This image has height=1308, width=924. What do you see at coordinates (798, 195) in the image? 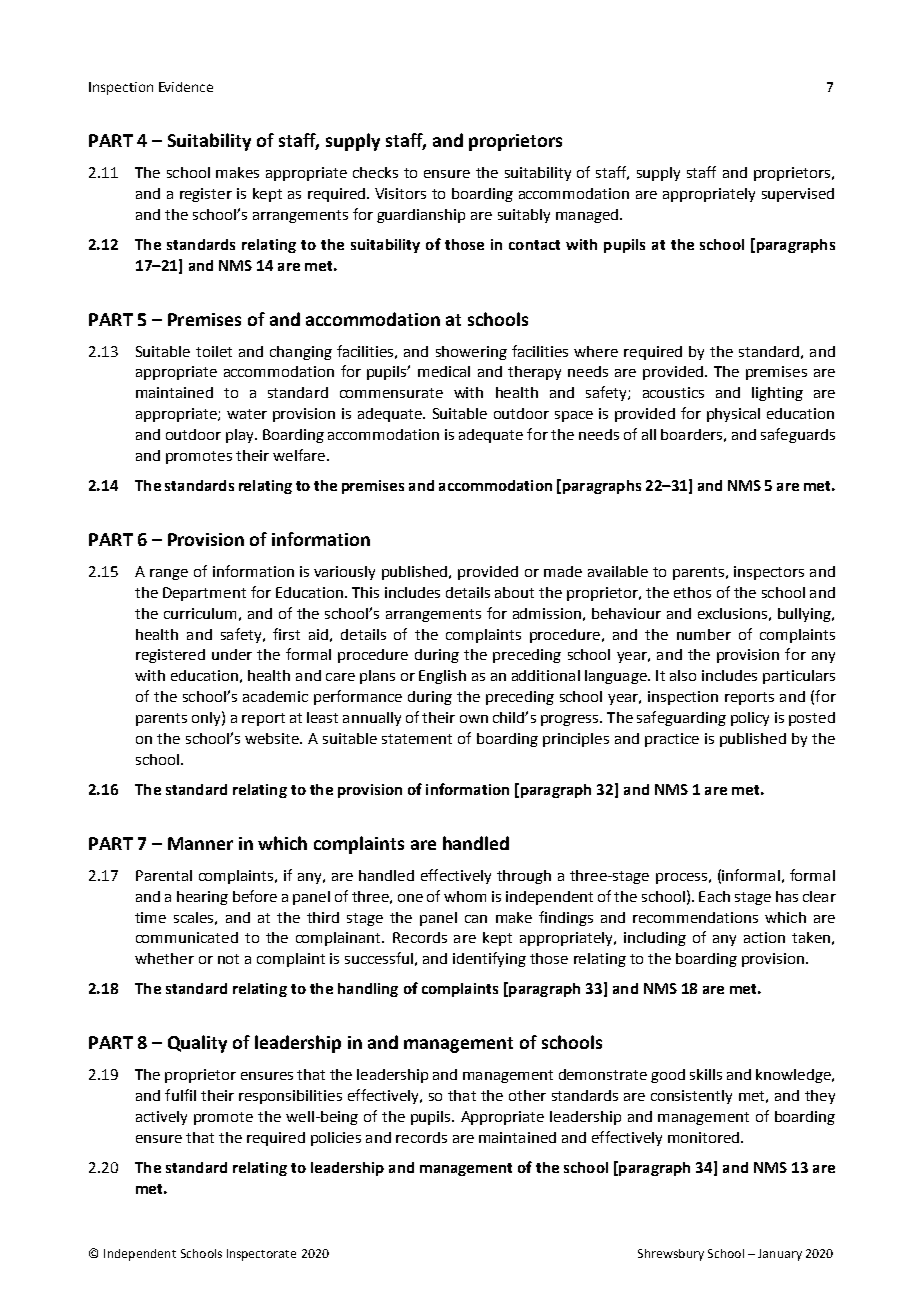
I see `supervised` at bounding box center [798, 195].
